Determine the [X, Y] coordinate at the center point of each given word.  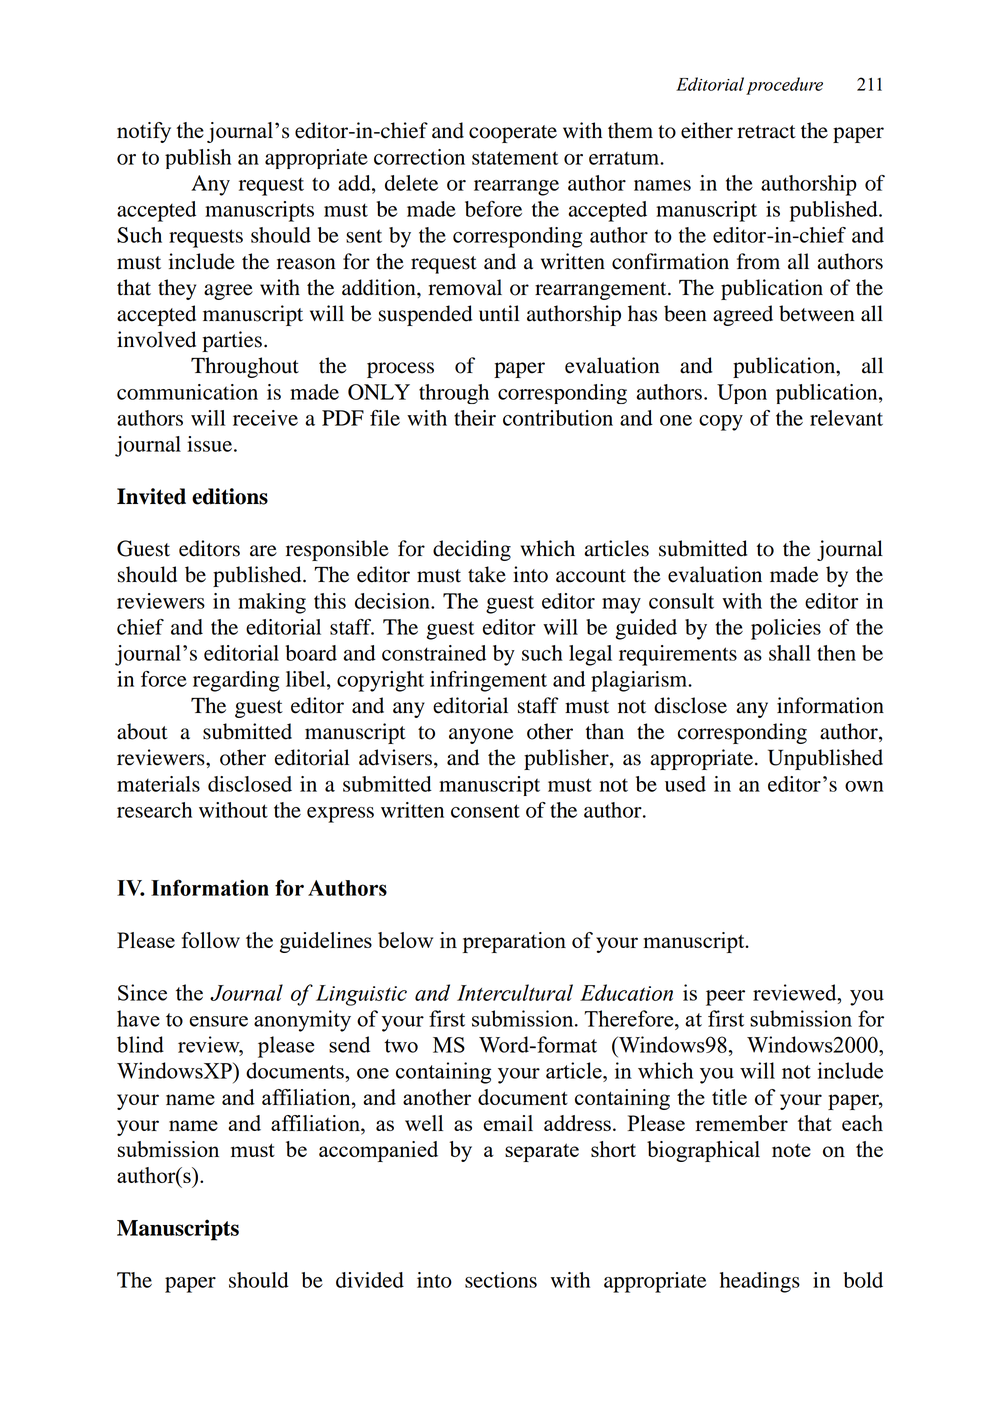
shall [790, 653]
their [475, 418]
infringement [488, 681]
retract [766, 132]
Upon [742, 394]
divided [370, 1280]
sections [501, 1280]
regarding [236, 681]
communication [187, 392]
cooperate [513, 134]
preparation [514, 942]
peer [725, 998]
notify [144, 132]
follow [211, 940]
